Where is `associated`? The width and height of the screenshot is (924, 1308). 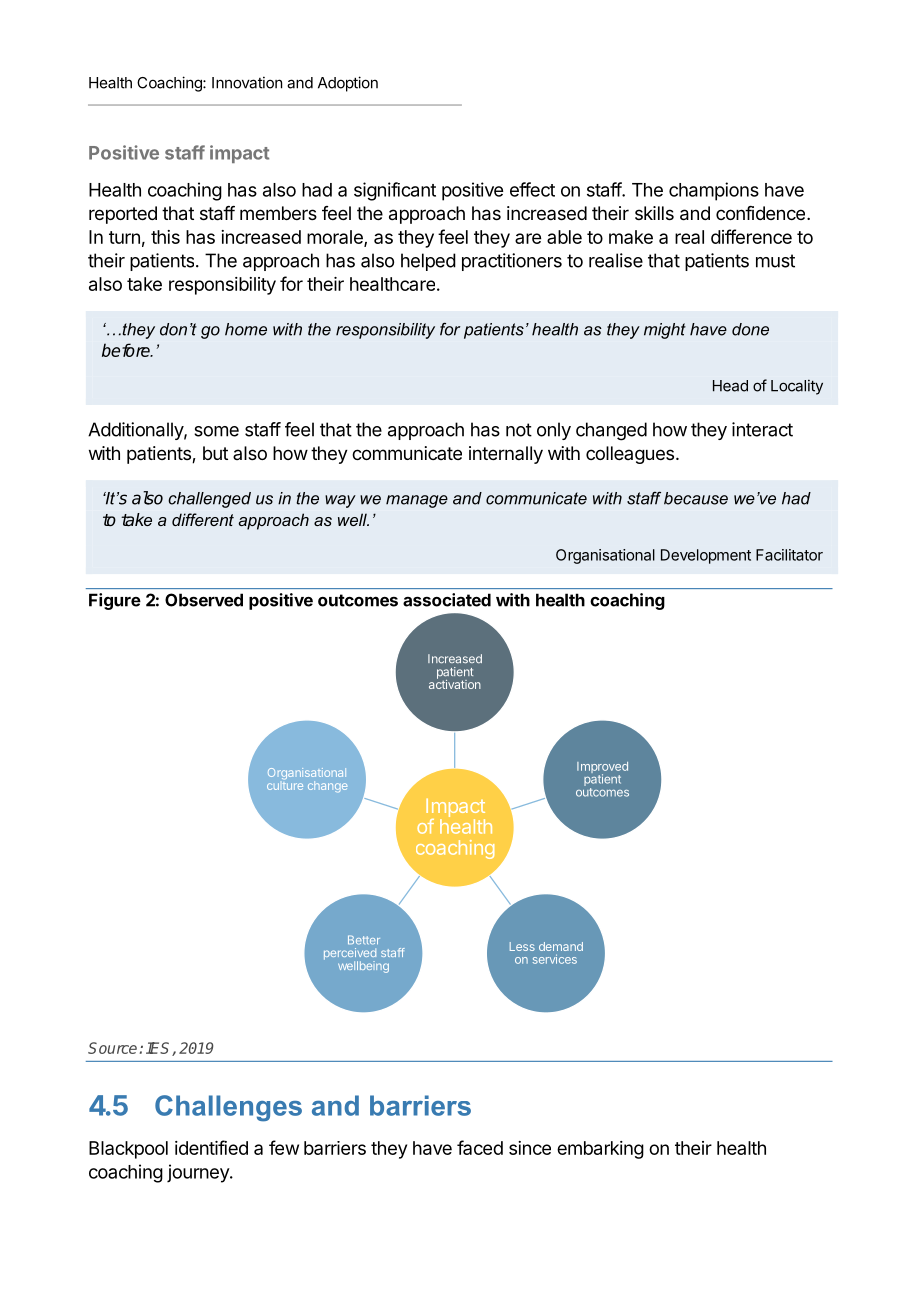 associated is located at coordinates (447, 600).
